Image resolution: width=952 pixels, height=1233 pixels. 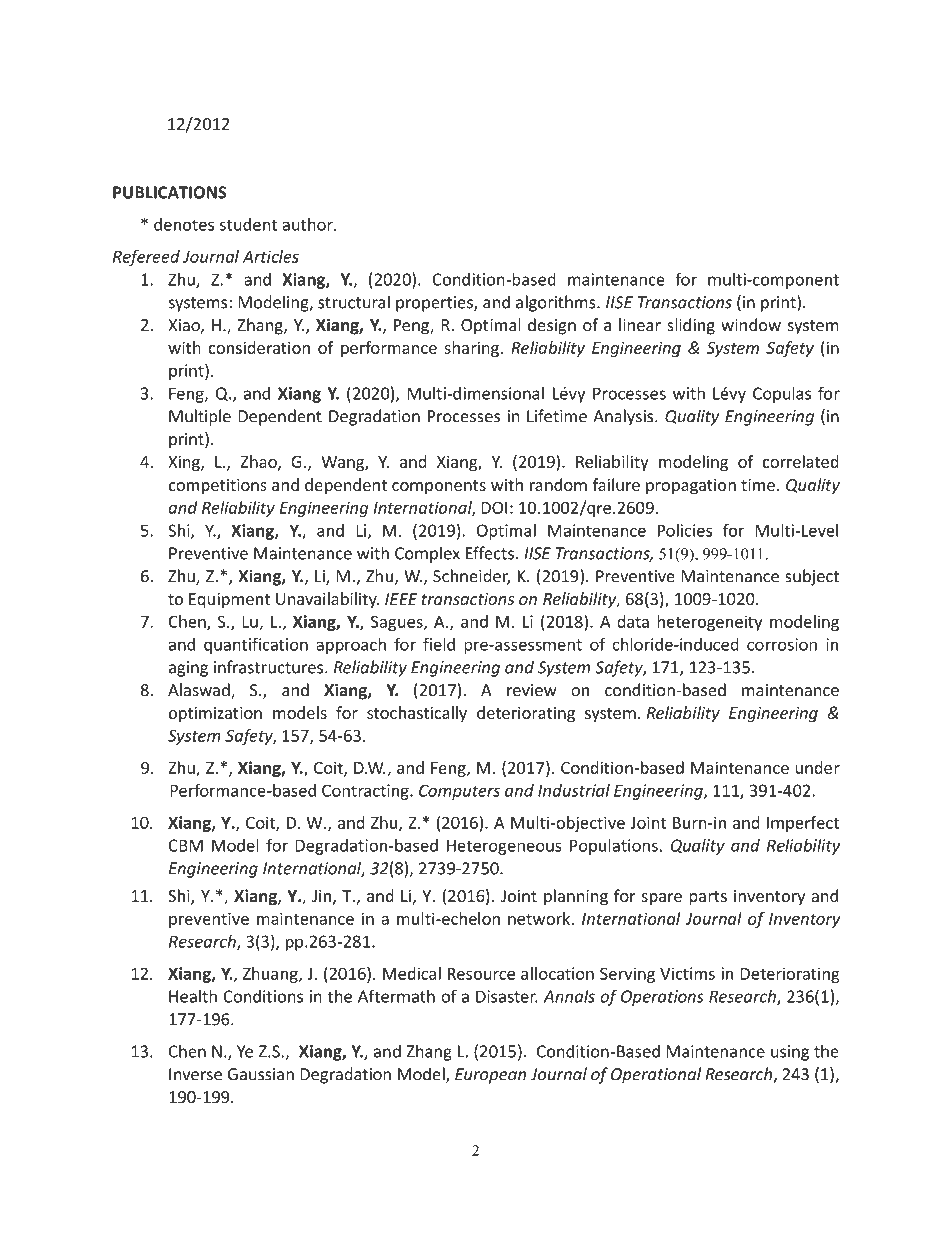 What do you see at coordinates (751, 325) in the screenshot?
I see `window` at bounding box center [751, 325].
